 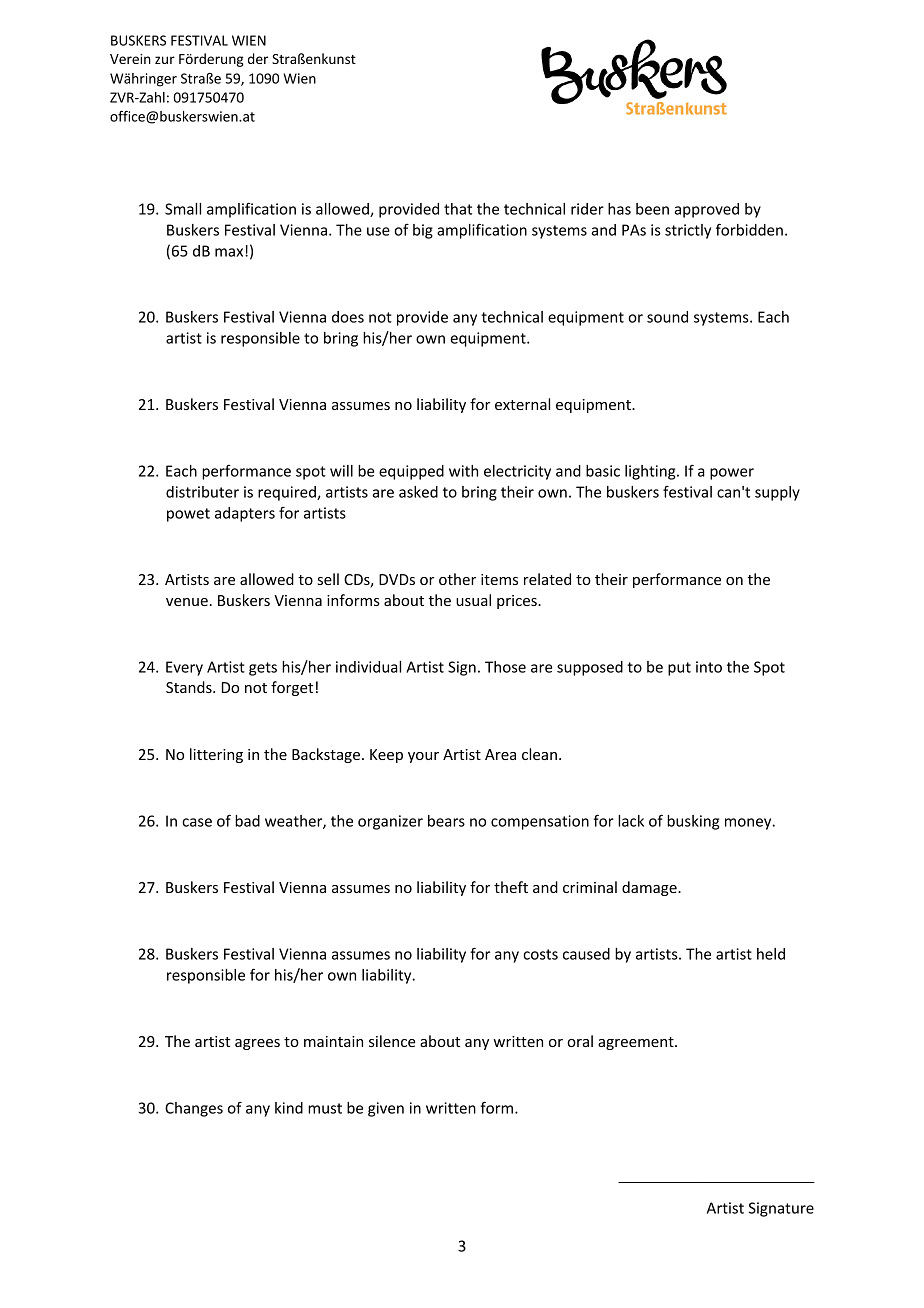 What do you see at coordinates (650, 888) in the page?
I see `damage` at bounding box center [650, 888].
